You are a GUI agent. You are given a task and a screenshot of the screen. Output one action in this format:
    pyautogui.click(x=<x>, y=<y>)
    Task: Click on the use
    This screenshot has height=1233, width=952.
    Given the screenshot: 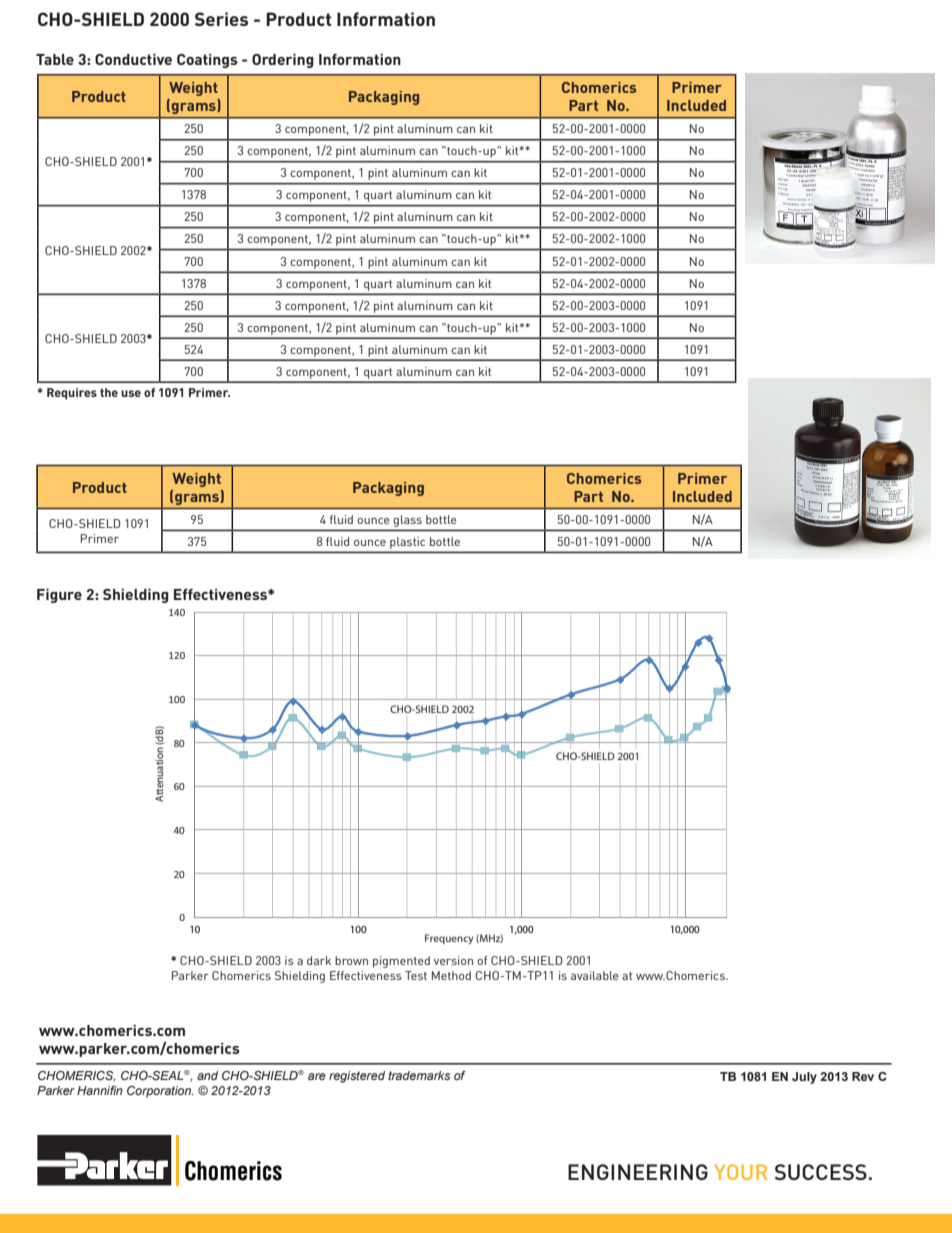 What is the action you would take?
    pyautogui.click(x=131, y=393)
